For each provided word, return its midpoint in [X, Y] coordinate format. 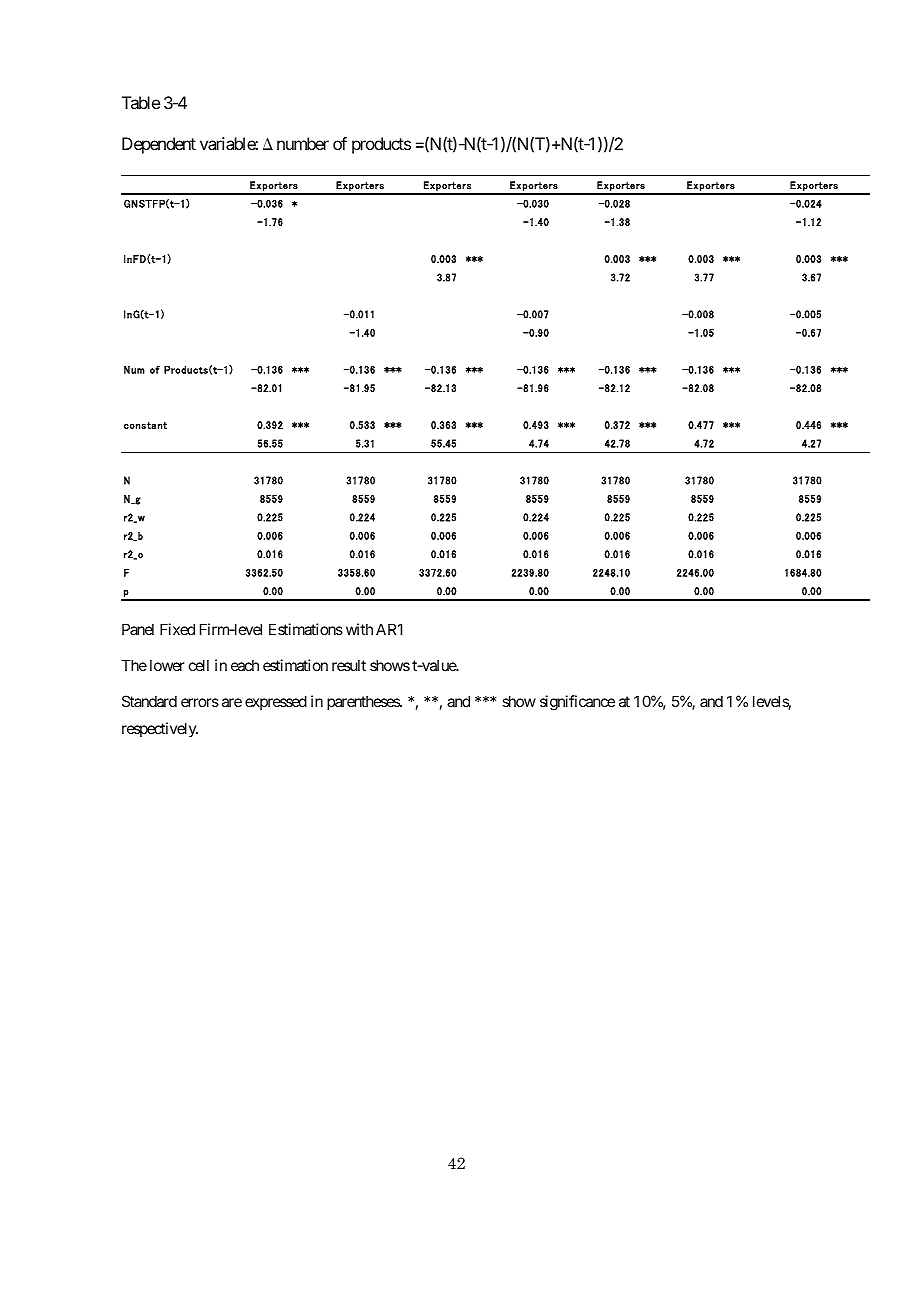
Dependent [159, 145]
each [245, 665]
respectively [160, 729]
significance [577, 703]
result [349, 665]
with [359, 629]
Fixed [177, 629]
